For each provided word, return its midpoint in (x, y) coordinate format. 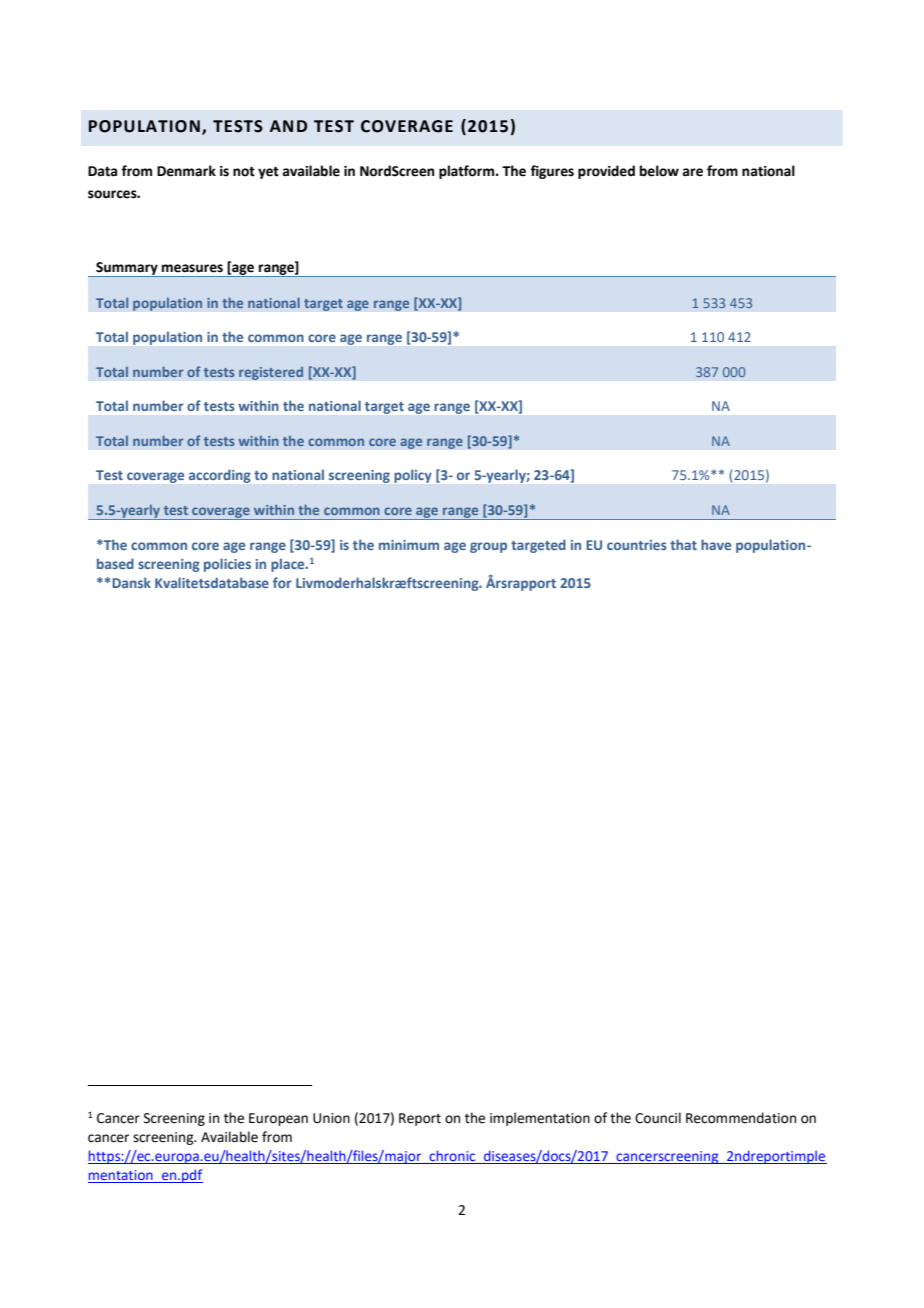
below (659, 171)
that (683, 544)
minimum (409, 545)
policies (227, 565)
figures (552, 172)
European (278, 1119)
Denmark (186, 171)
